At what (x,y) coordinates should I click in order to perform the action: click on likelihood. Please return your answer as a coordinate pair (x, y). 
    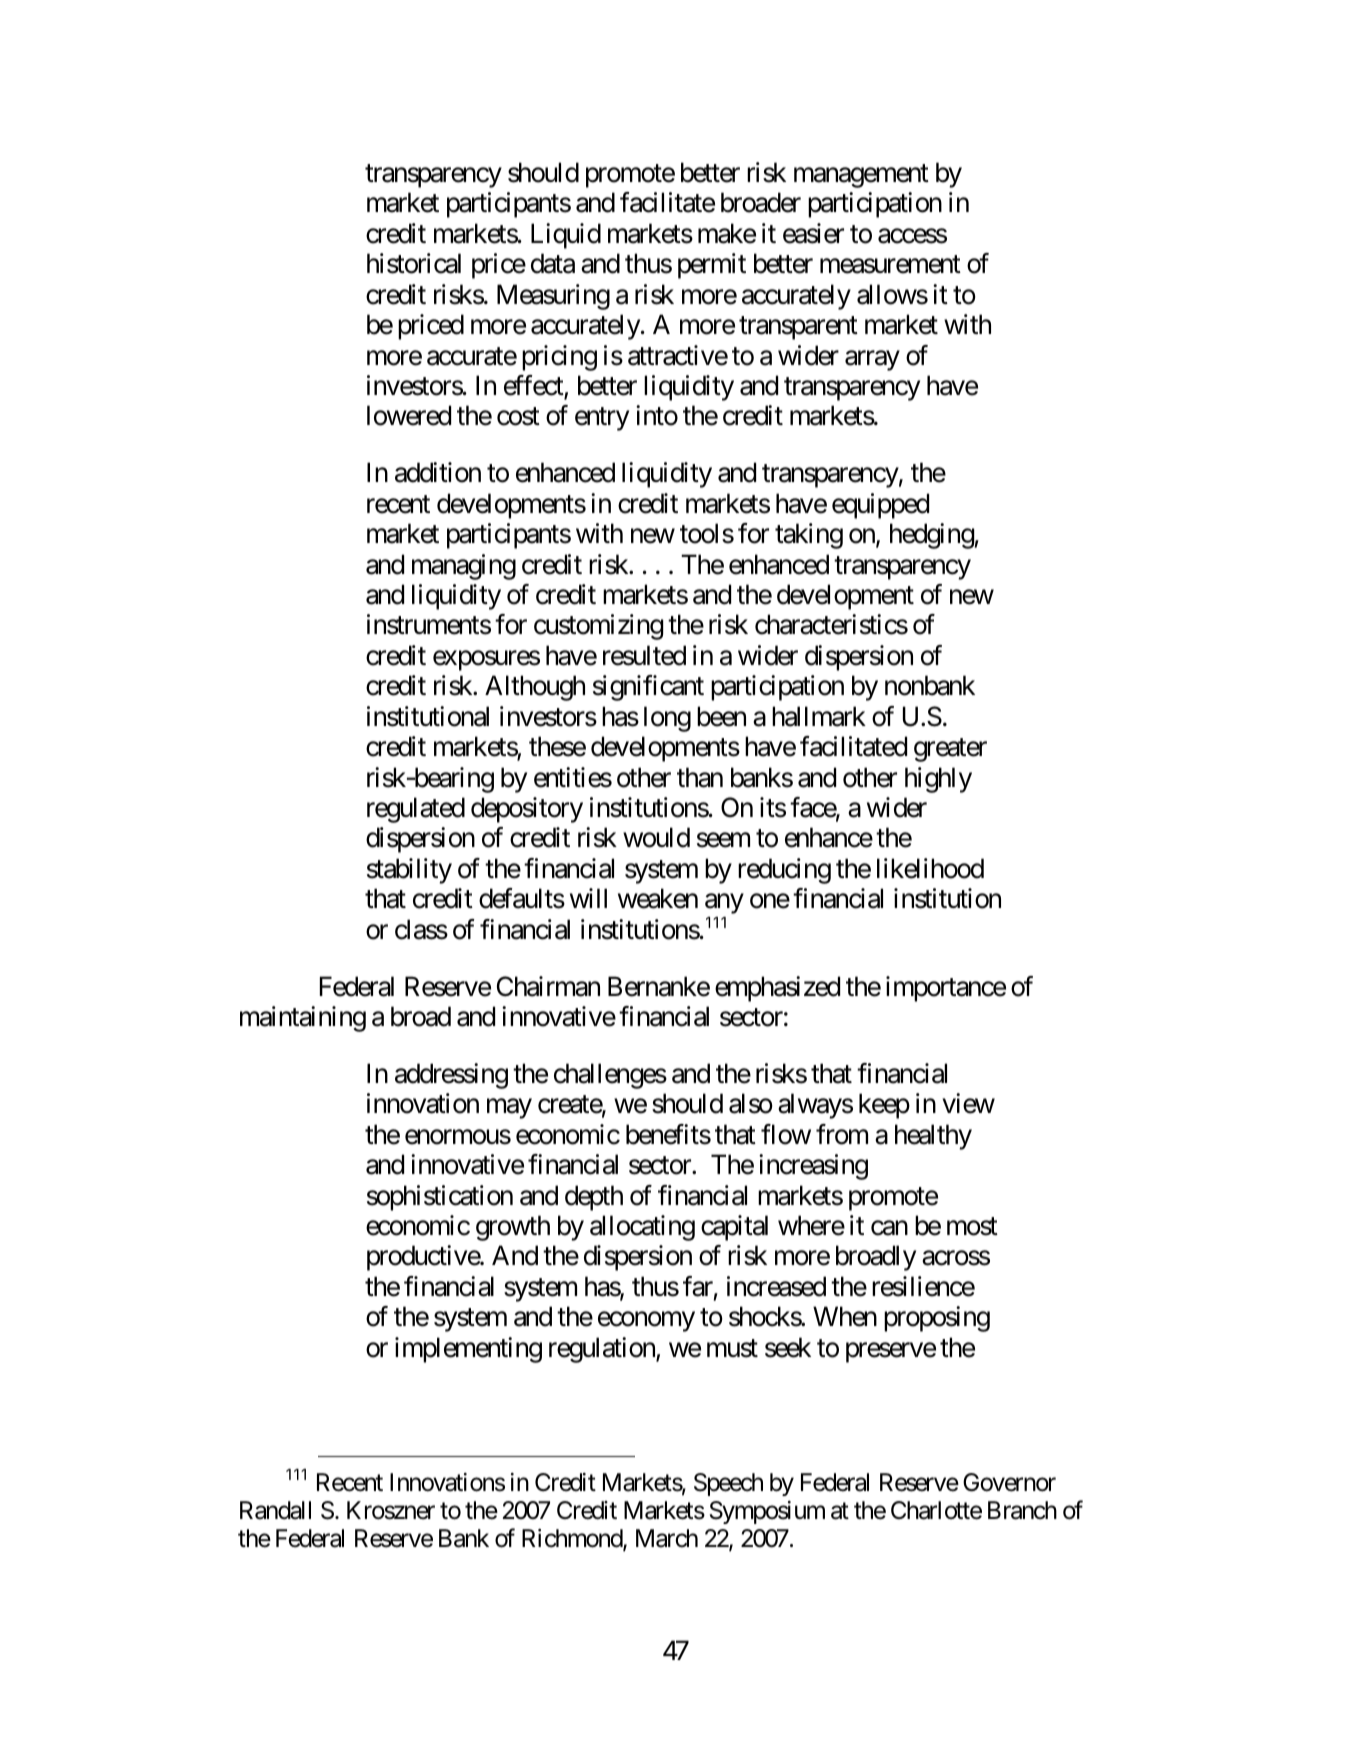
    Looking at the image, I should click on (930, 868).
